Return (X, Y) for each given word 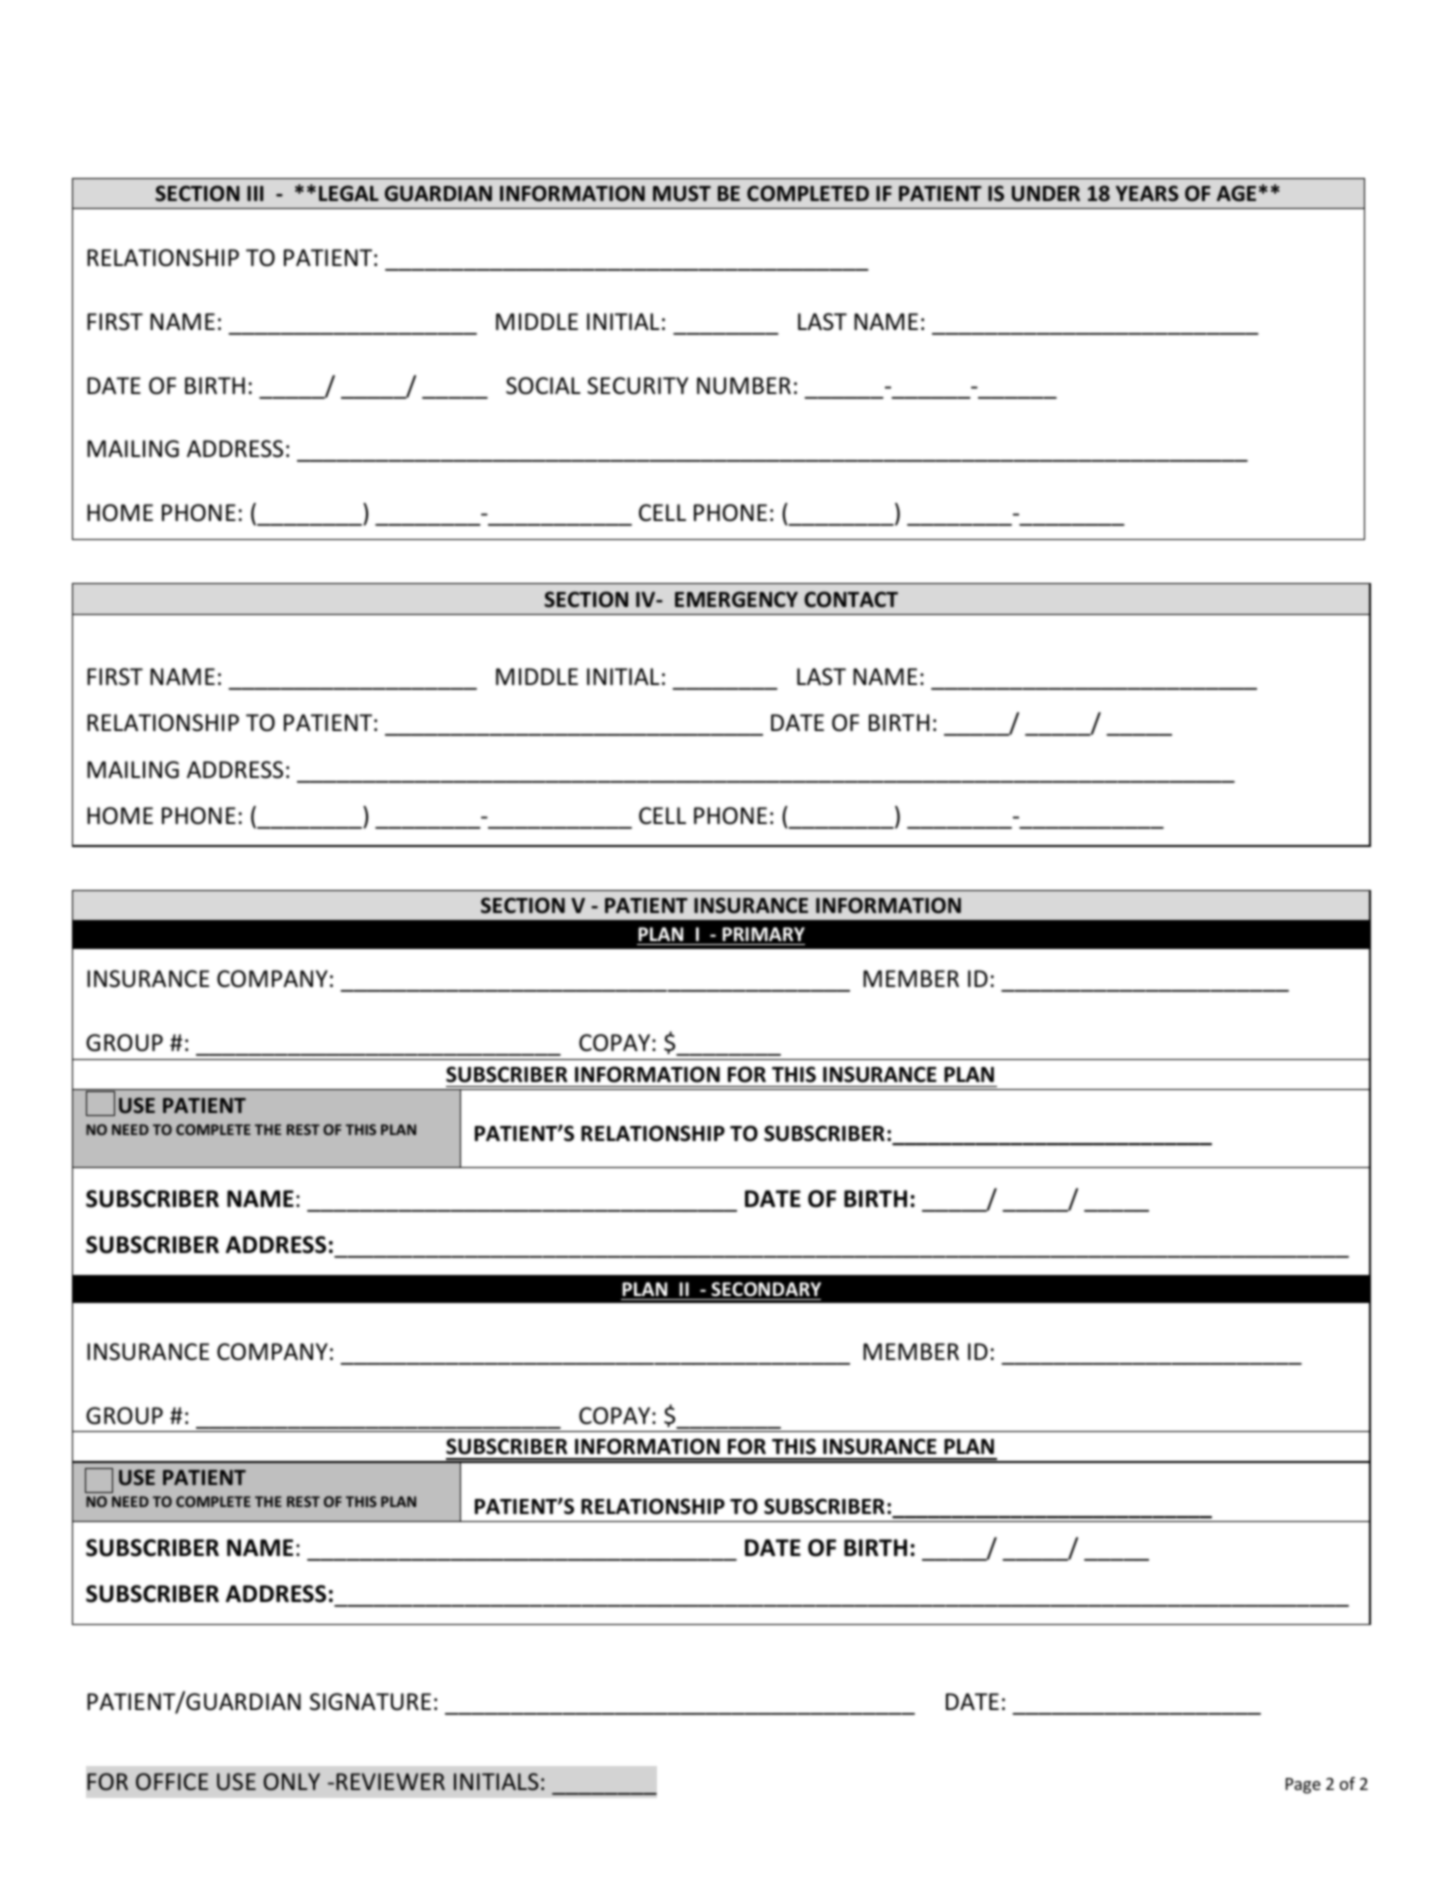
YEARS (1147, 193)
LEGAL (349, 193)
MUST (682, 193)
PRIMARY (763, 934)
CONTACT (851, 599)
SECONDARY (766, 1289)
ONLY (292, 1781)
